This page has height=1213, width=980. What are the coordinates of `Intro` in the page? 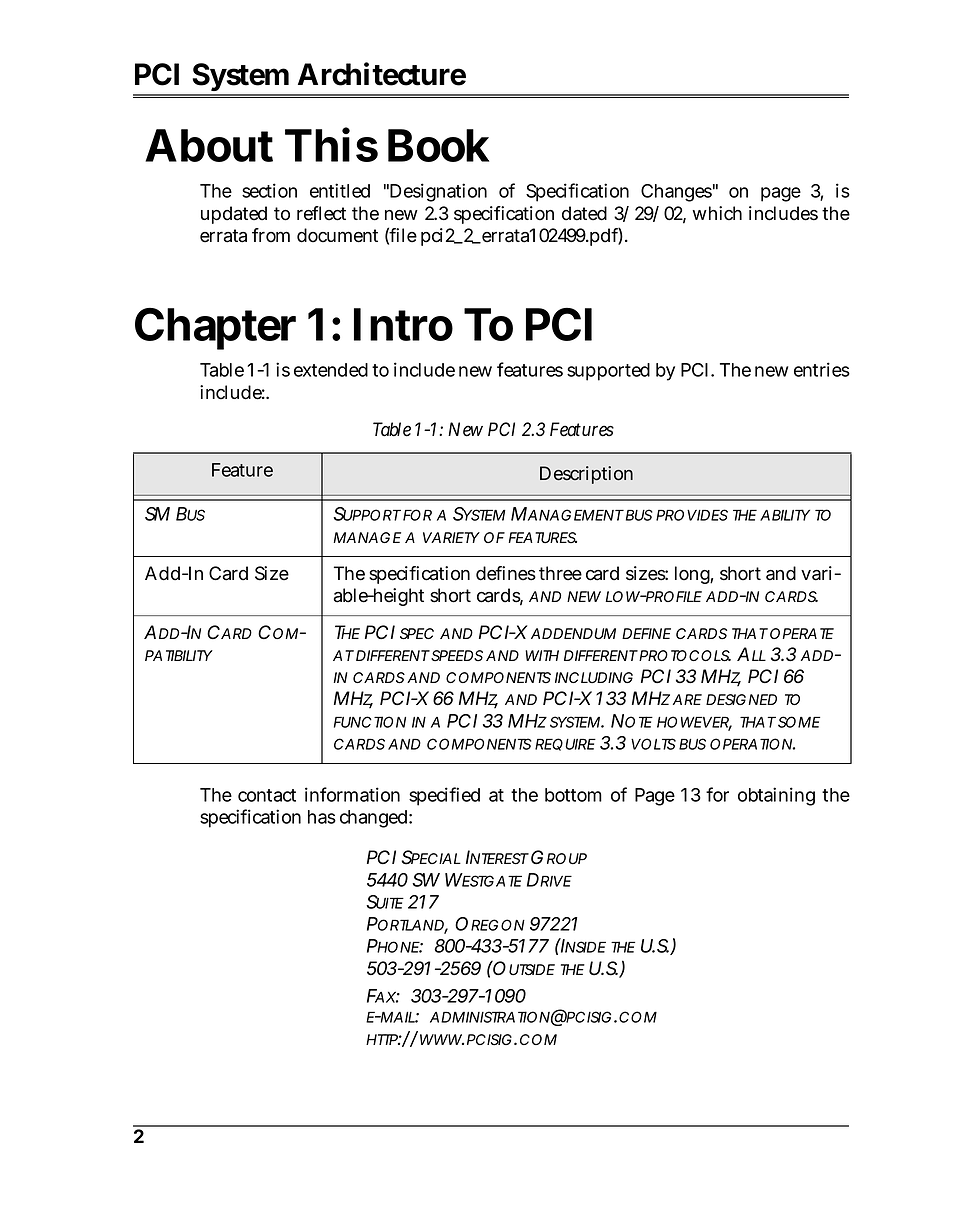 It's located at (403, 324).
